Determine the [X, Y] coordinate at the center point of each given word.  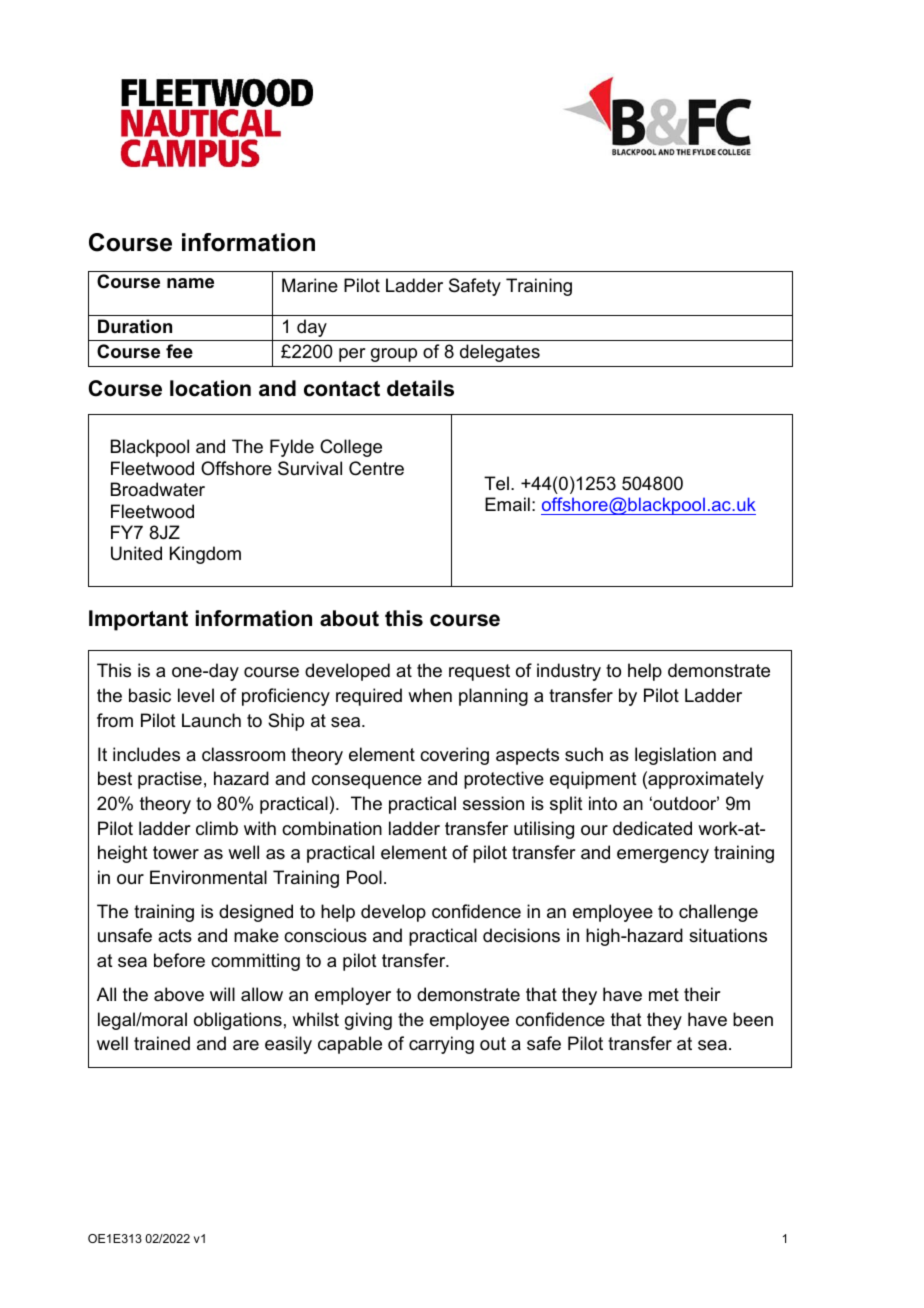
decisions [521, 935]
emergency [663, 856]
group [394, 355]
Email [507, 504]
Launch [211, 720]
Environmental [208, 877]
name [190, 283]
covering [454, 756]
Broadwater [158, 489]
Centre [376, 468]
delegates [500, 353]
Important [138, 620]
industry [569, 672]
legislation [675, 756]
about [349, 618]
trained [162, 1043]
